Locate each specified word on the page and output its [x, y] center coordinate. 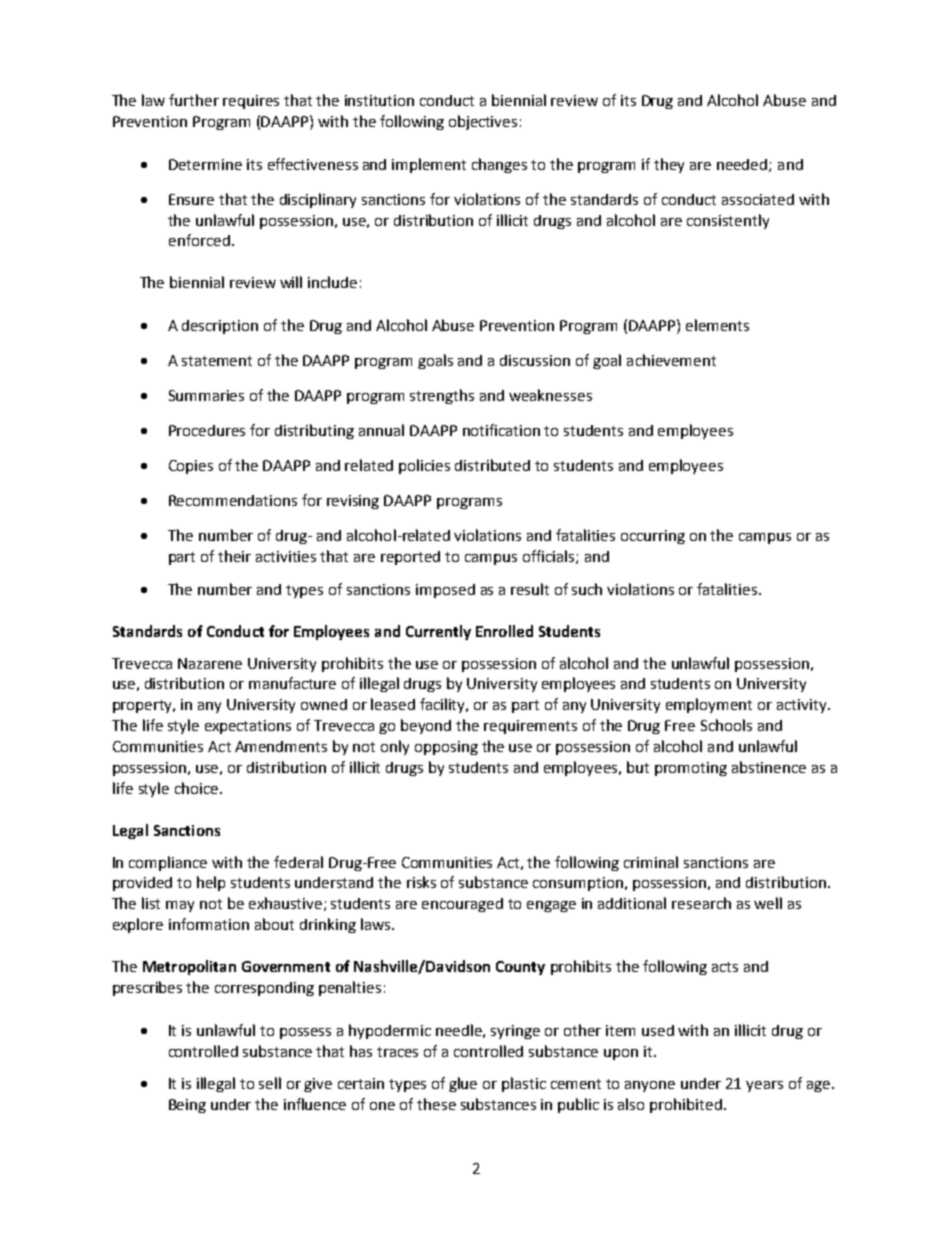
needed [743, 165]
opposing [446, 748]
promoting [691, 769]
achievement [671, 360]
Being [187, 1106]
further [194, 100]
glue [463, 1084]
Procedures [207, 430]
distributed [492, 465]
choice [198, 788]
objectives [483, 122]
